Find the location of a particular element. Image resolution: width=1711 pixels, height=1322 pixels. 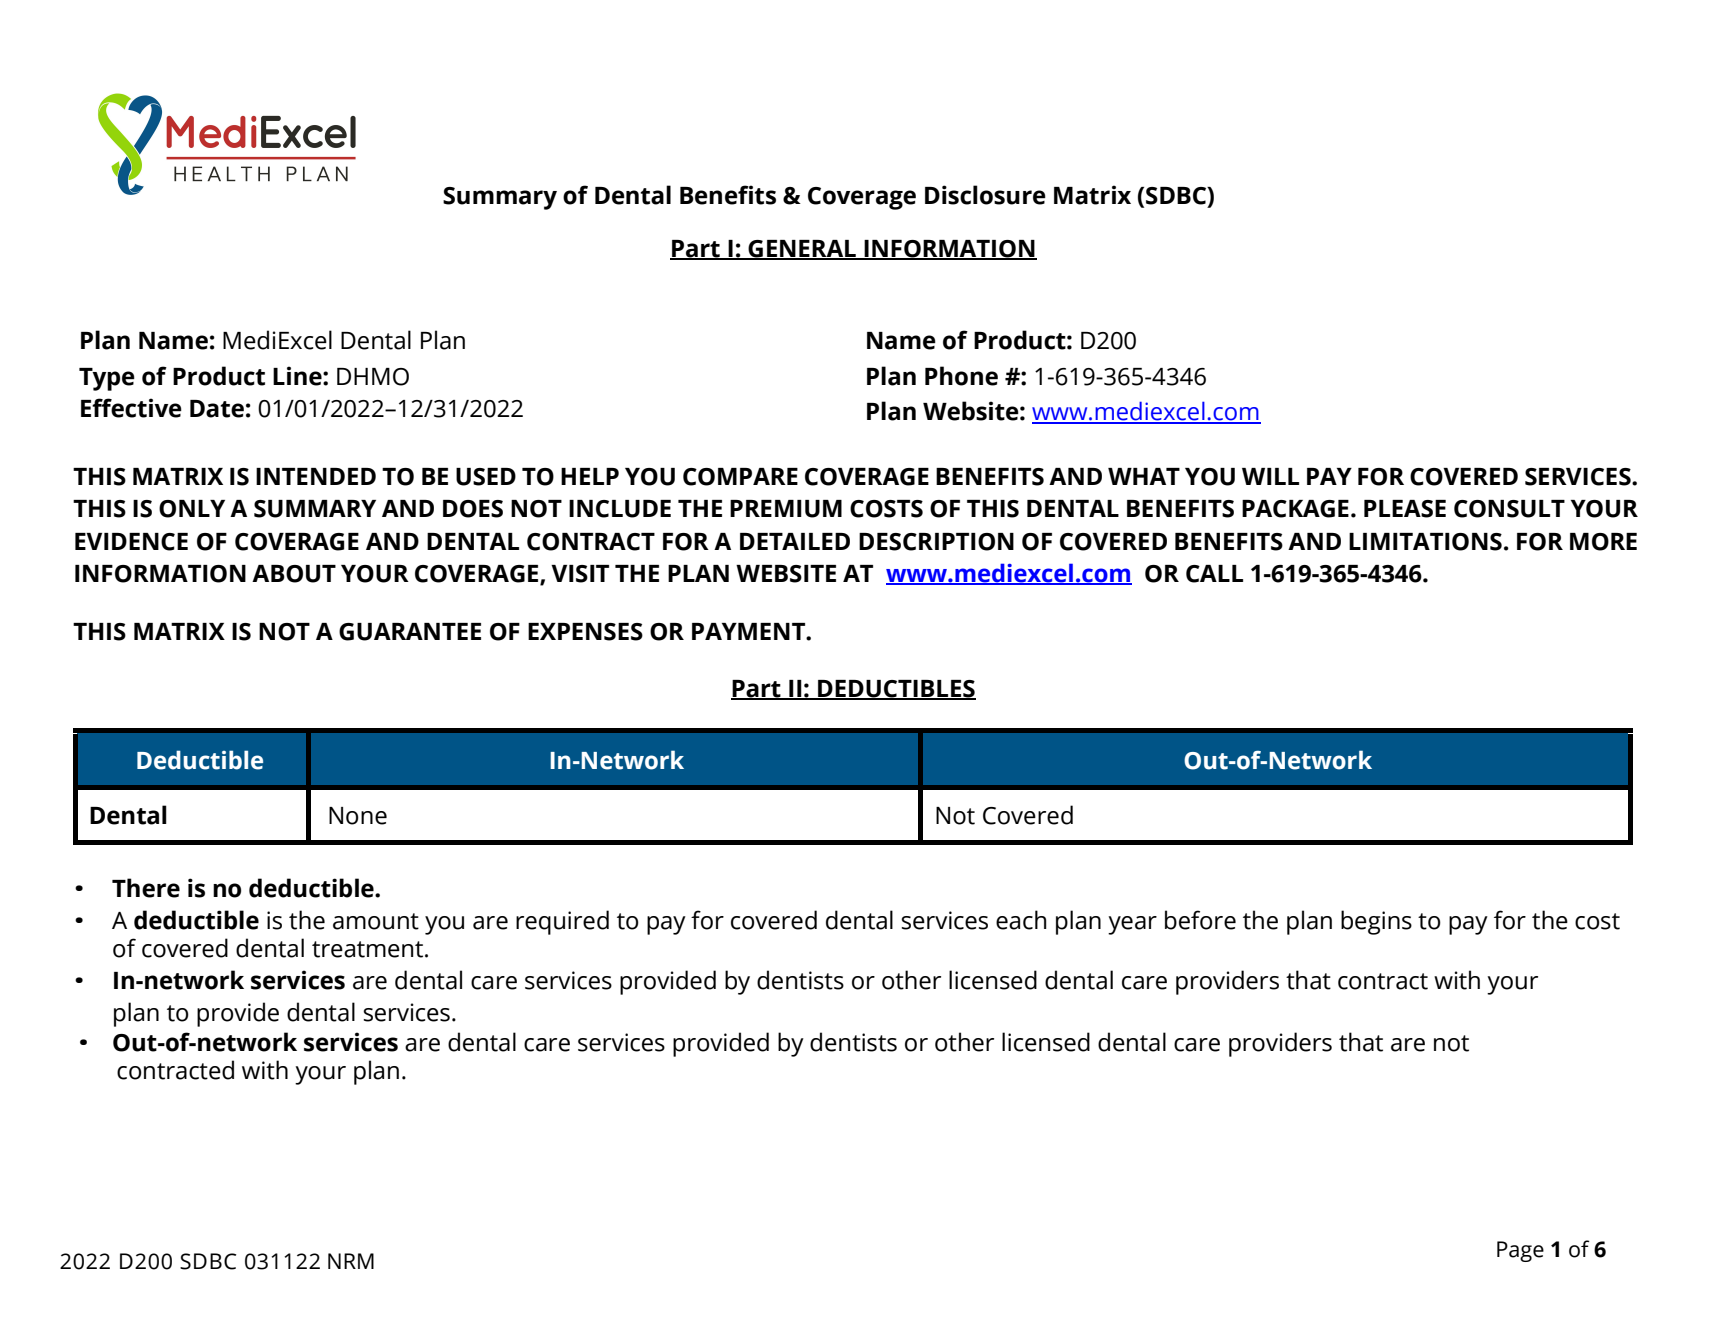

EXPENSES is located at coordinates (585, 632).
